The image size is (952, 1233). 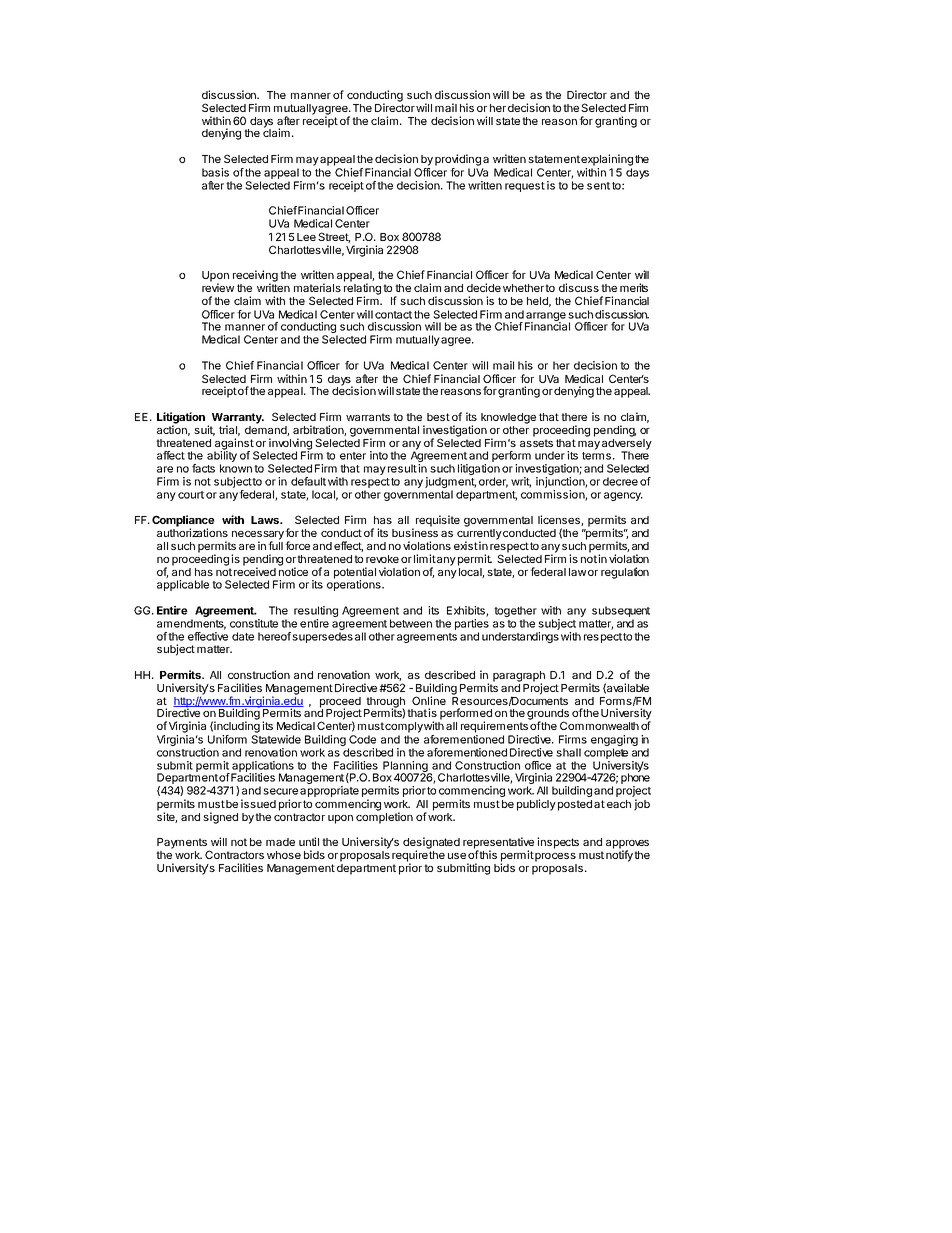 What do you see at coordinates (393, 315) in the screenshot?
I see `contact` at bounding box center [393, 315].
